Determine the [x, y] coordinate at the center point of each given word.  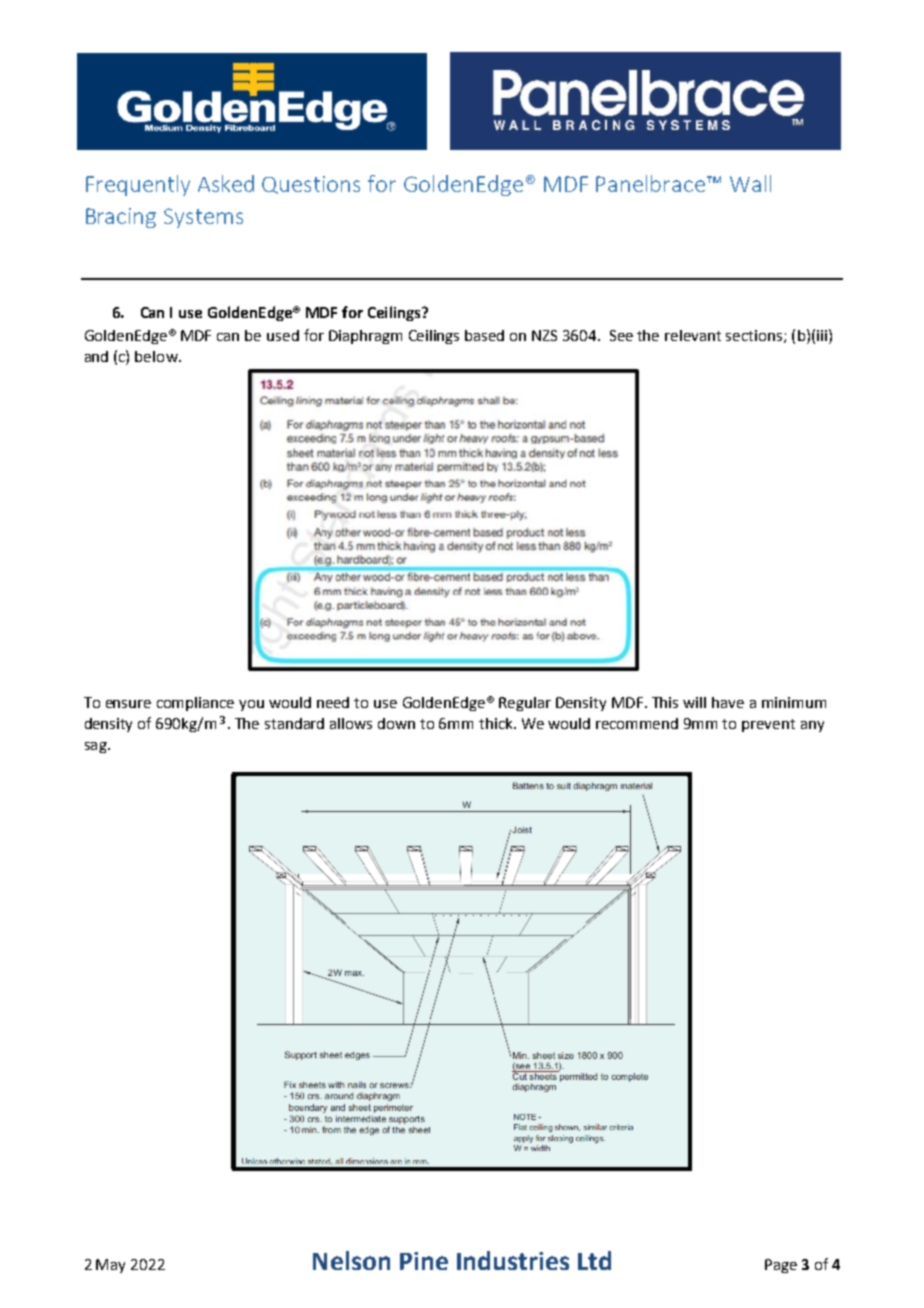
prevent [768, 725]
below [157, 356]
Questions [311, 185]
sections [755, 336]
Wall [750, 183]
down [396, 723]
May [110, 1266]
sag [97, 747]
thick [497, 723]
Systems [203, 218]
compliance [195, 704]
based [484, 335]
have [728, 702]
